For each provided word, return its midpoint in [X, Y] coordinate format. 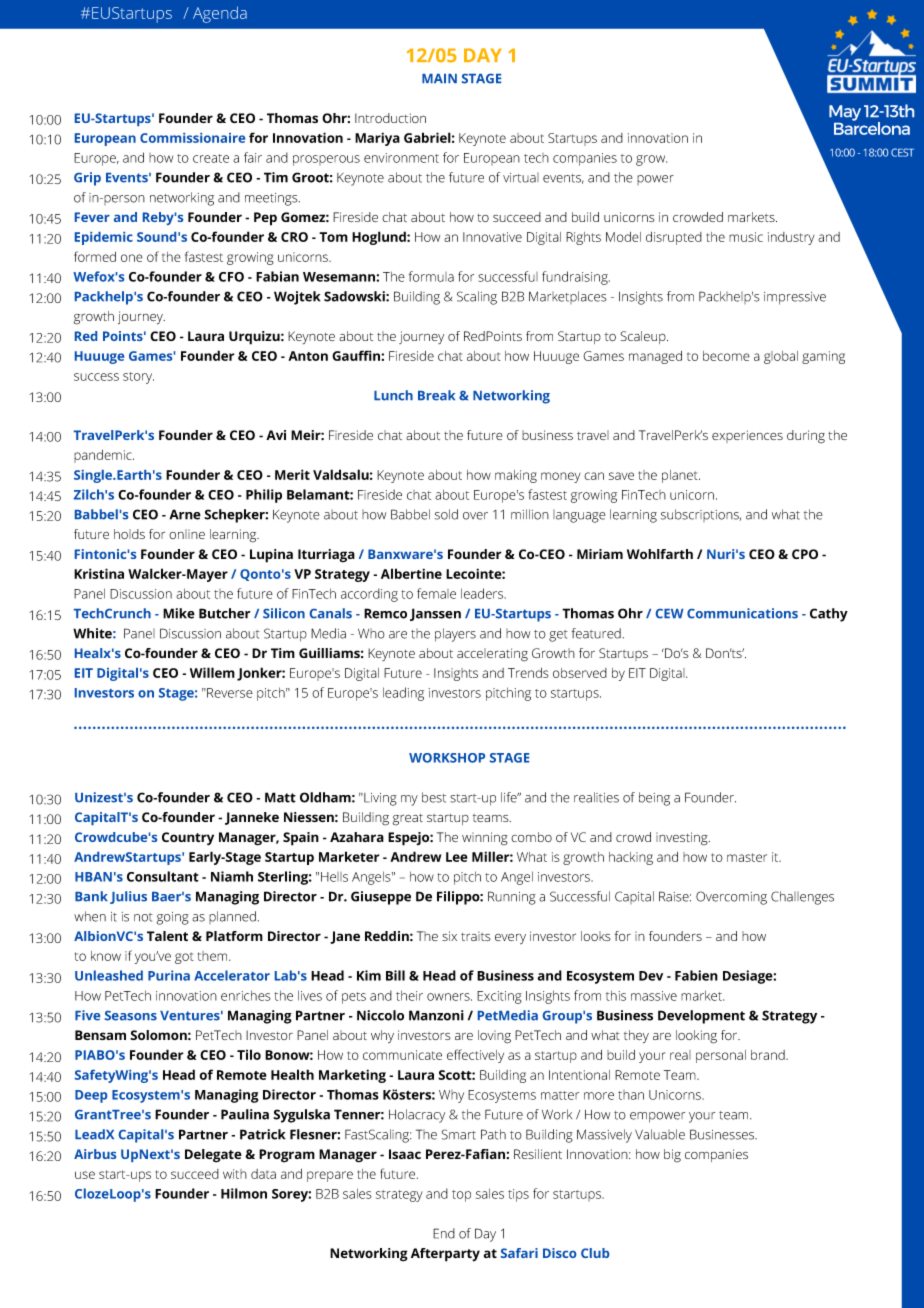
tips [518, 1195]
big [672, 1156]
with [235, 1174]
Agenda [220, 14]
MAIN [439, 78]
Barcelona [872, 127]
